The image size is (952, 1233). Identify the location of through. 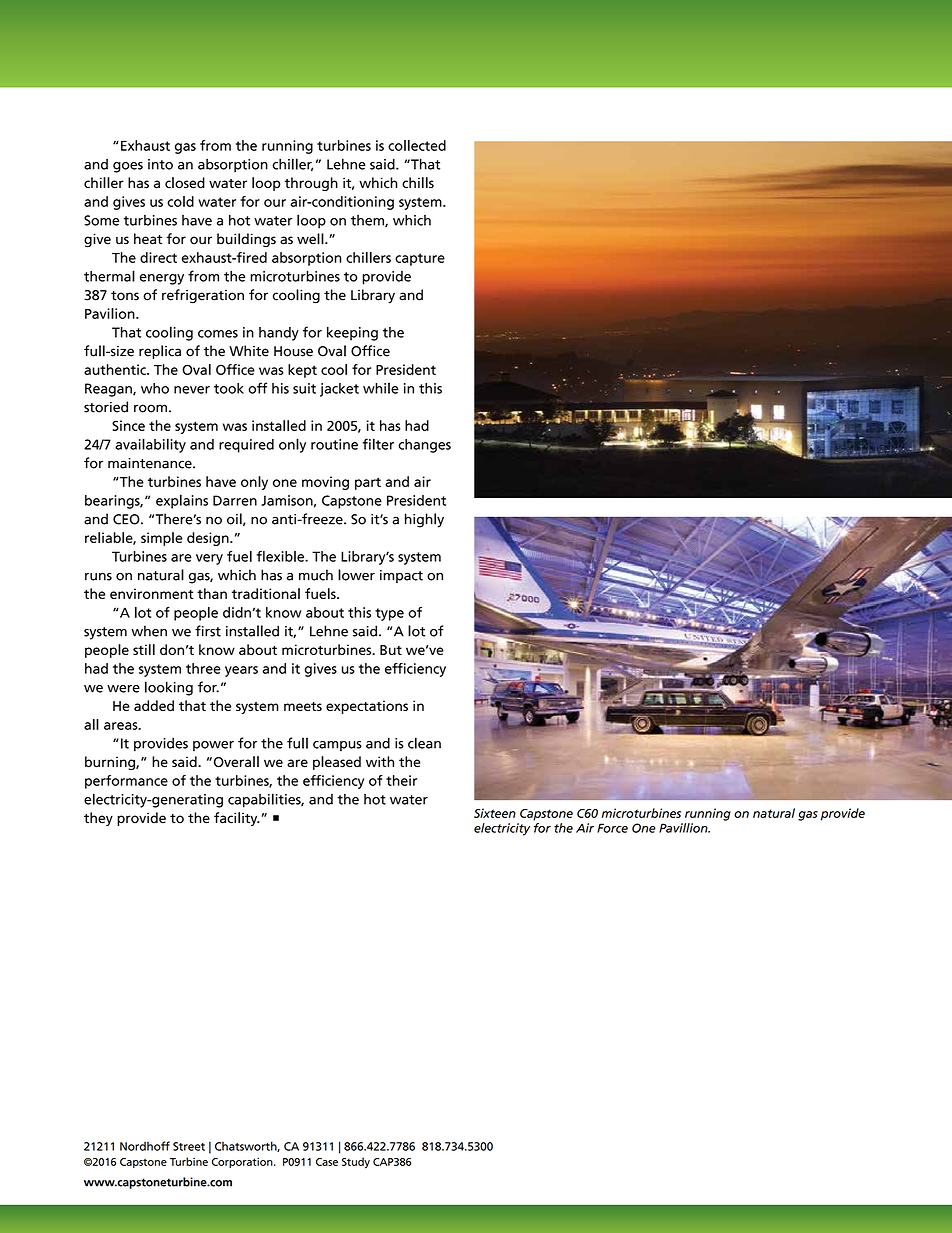
(311, 184).
